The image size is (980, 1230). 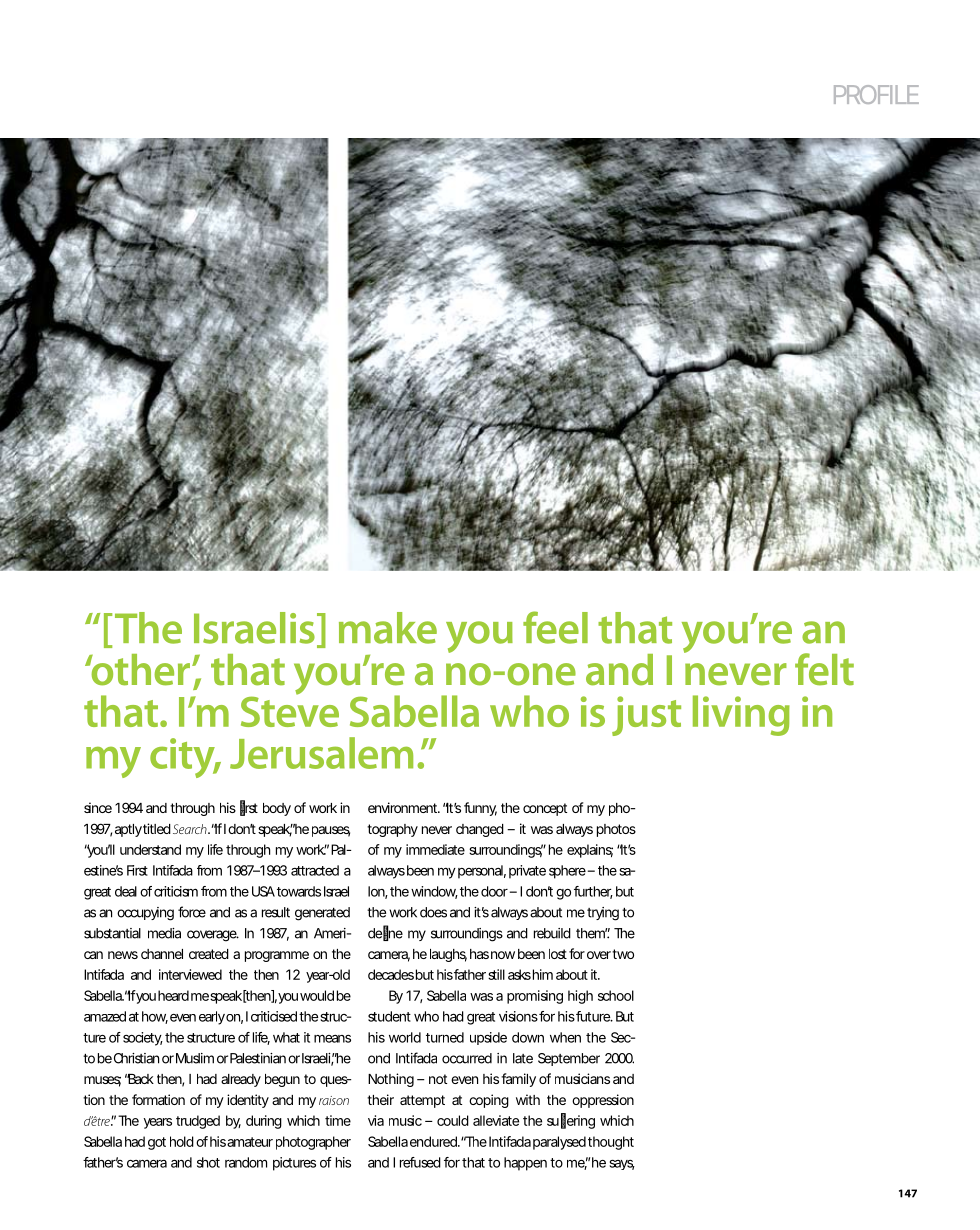 What do you see at coordinates (824, 669) in the screenshot?
I see `felt` at bounding box center [824, 669].
